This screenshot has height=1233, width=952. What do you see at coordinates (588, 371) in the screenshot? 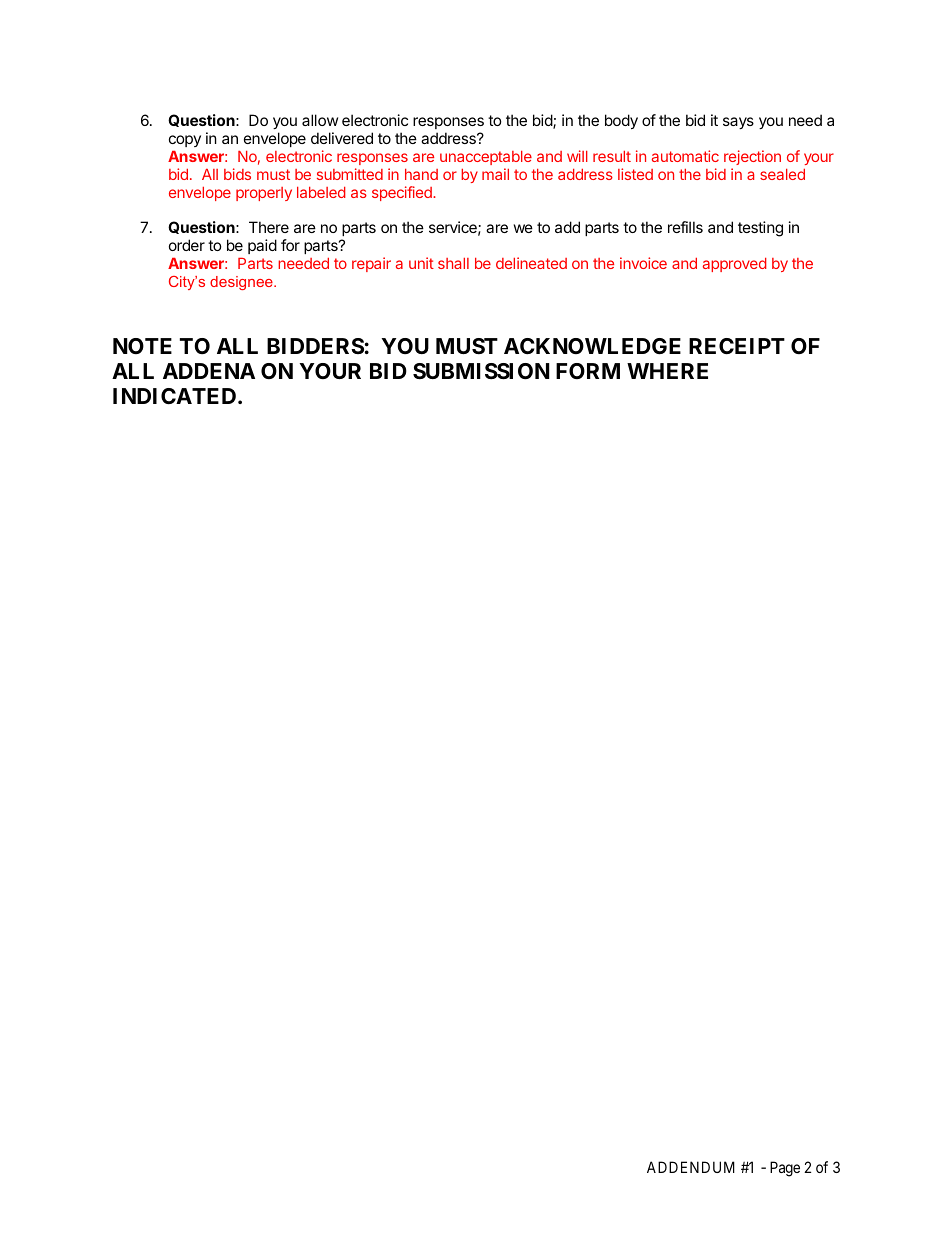
I see `FORM` at bounding box center [588, 371].
